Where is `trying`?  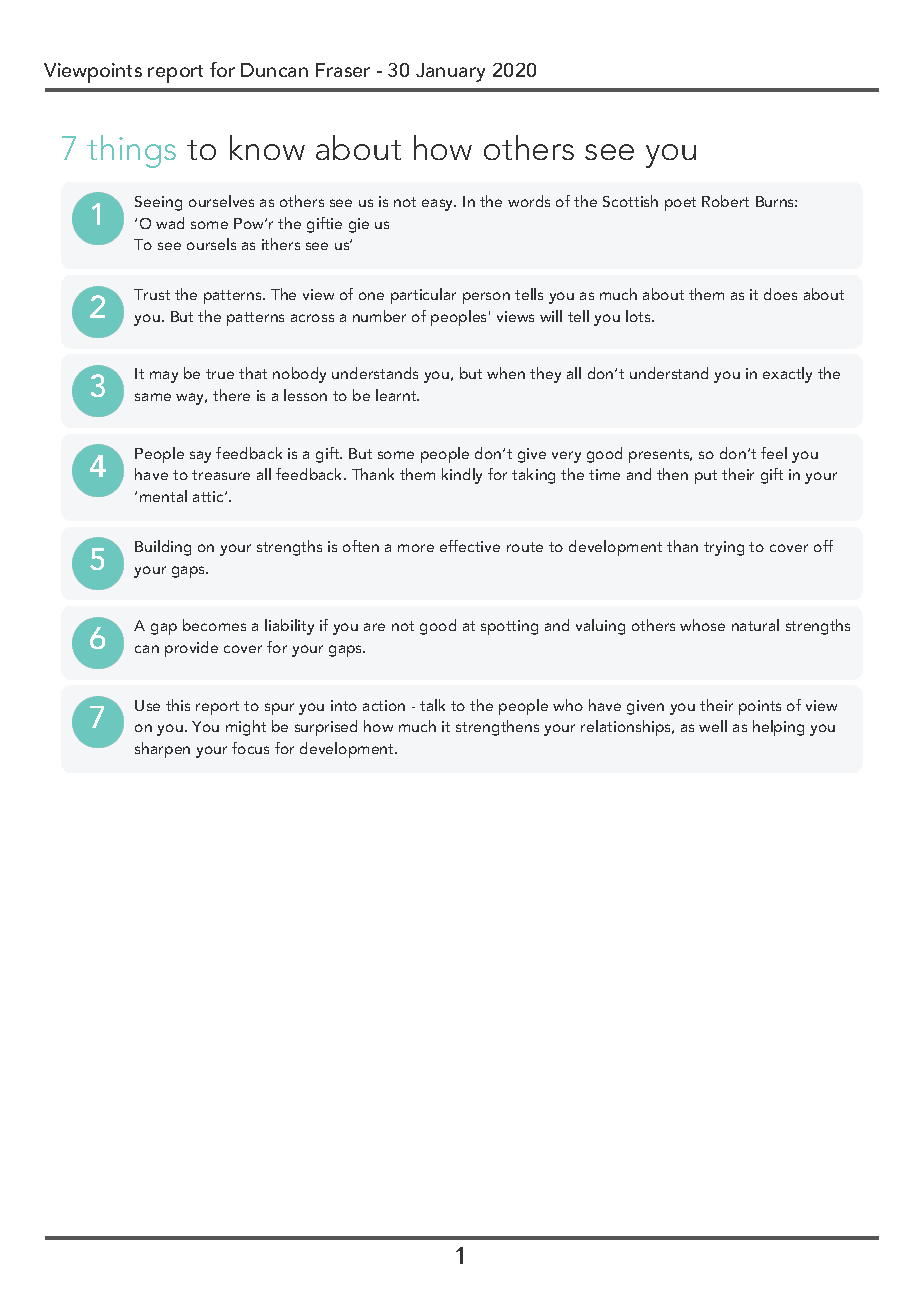
trying is located at coordinates (724, 548).
